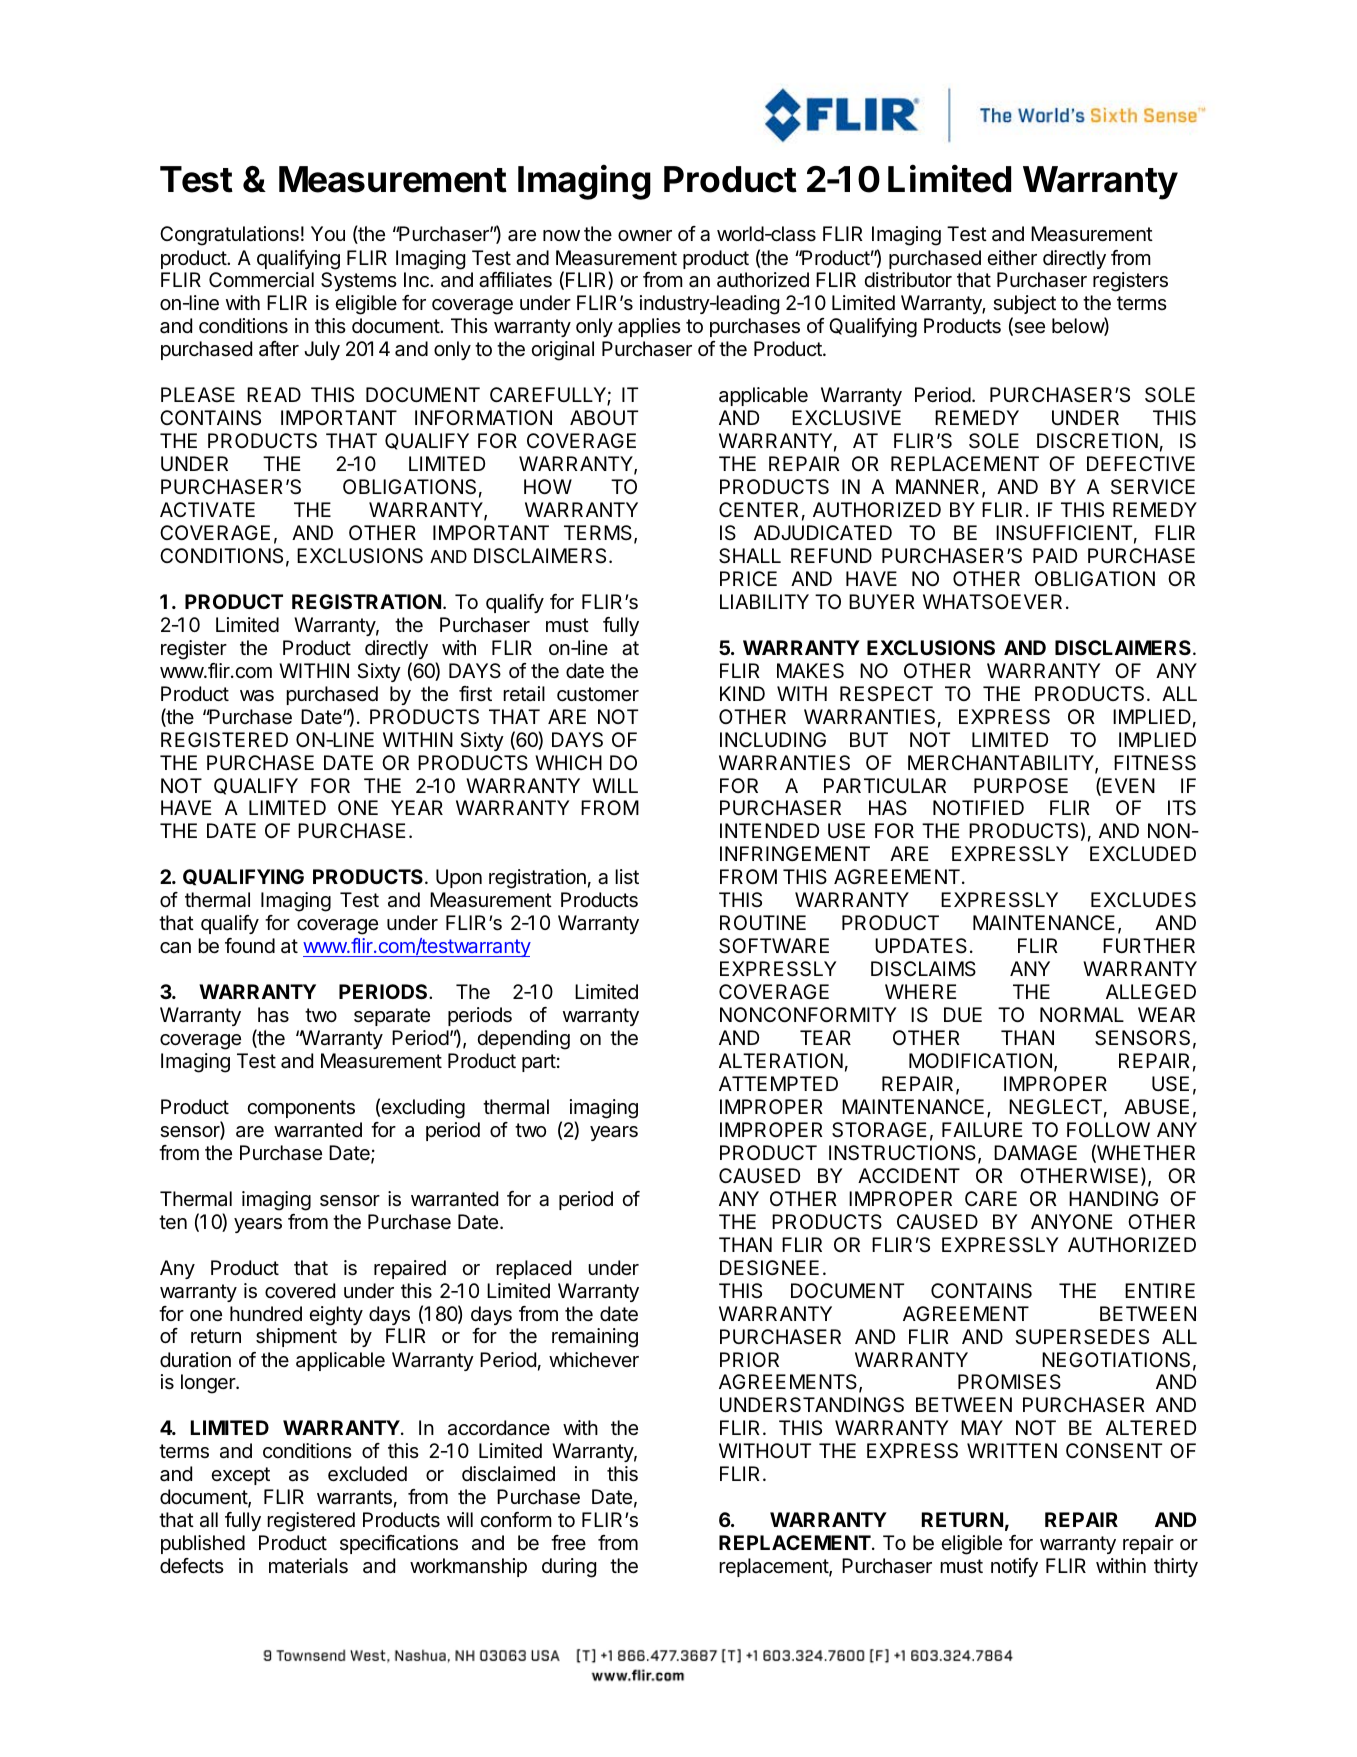 Image resolution: width=1357 pixels, height=1757 pixels. What do you see at coordinates (1014, 1567) in the document?
I see `notify` at bounding box center [1014, 1567].
